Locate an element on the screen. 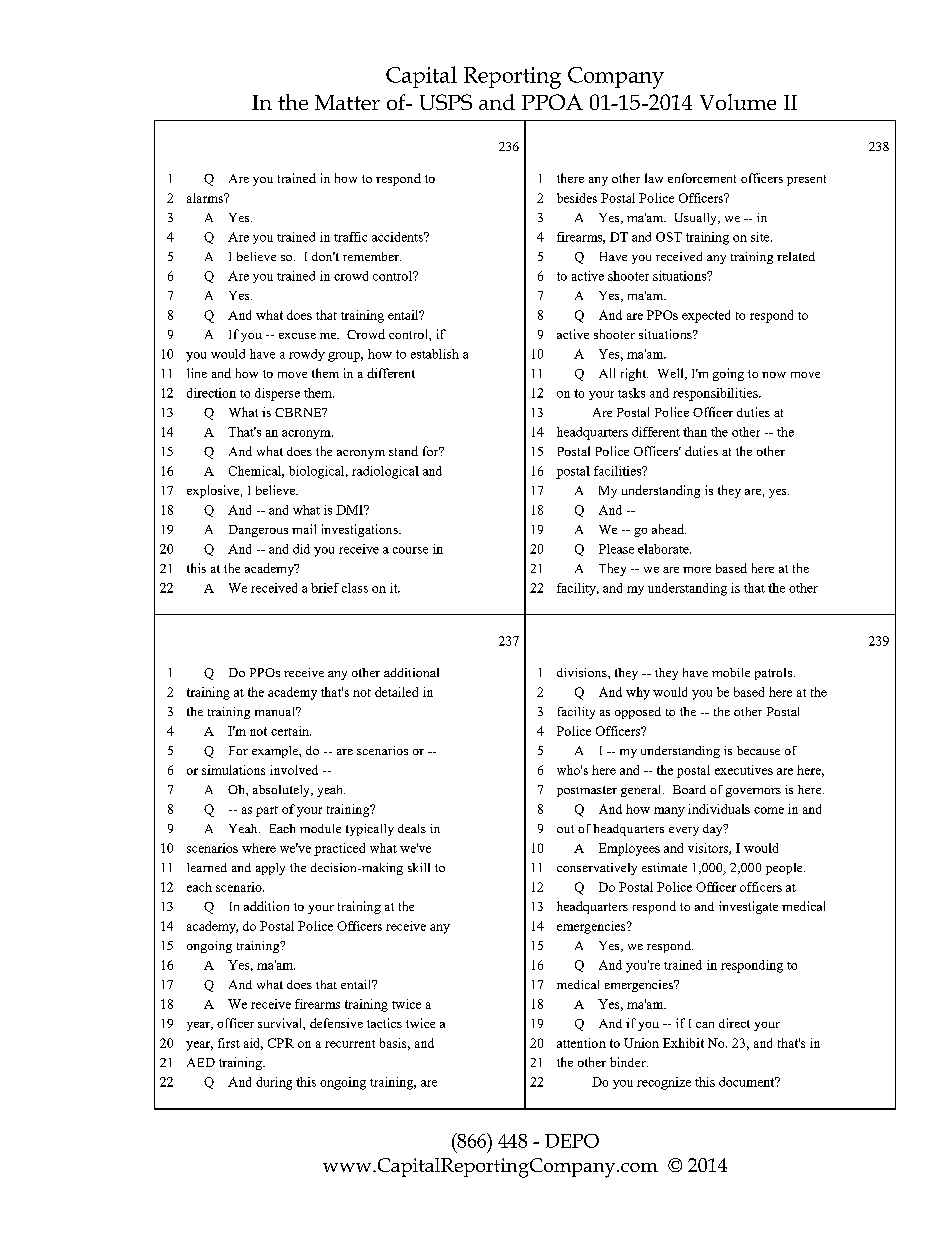 The height and width of the screenshot is (1233, 952). establish is located at coordinates (435, 354).
